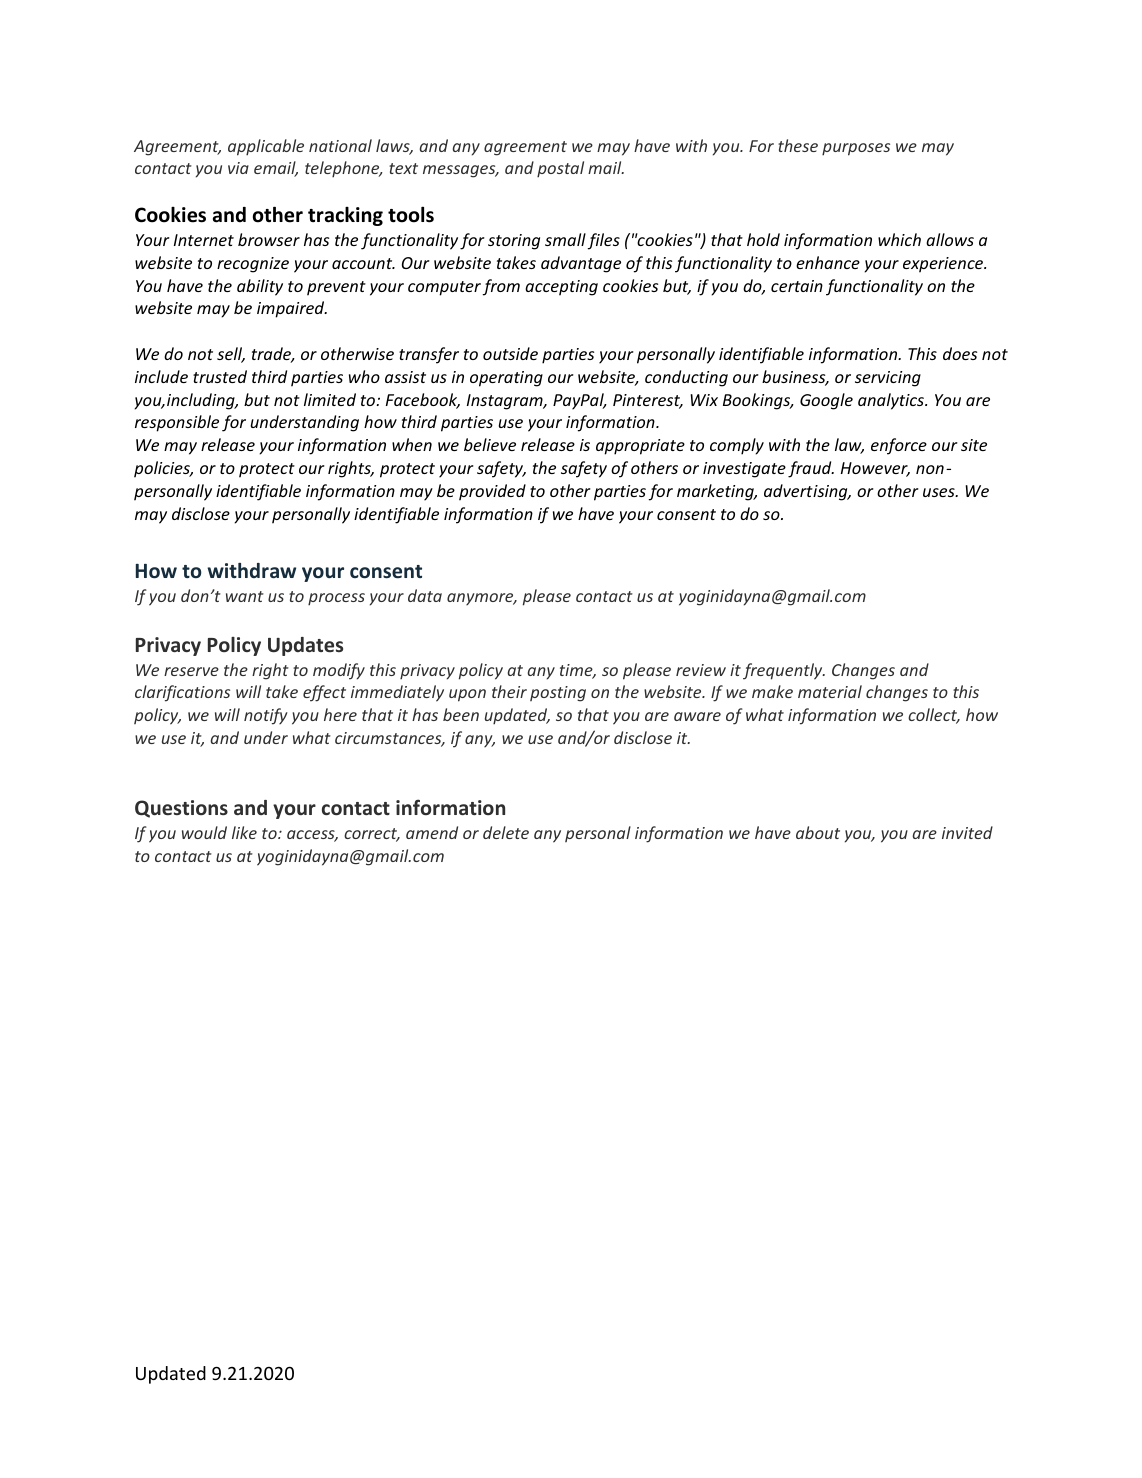 The height and width of the screenshot is (1478, 1142). I want to click on trusted, so click(220, 376).
